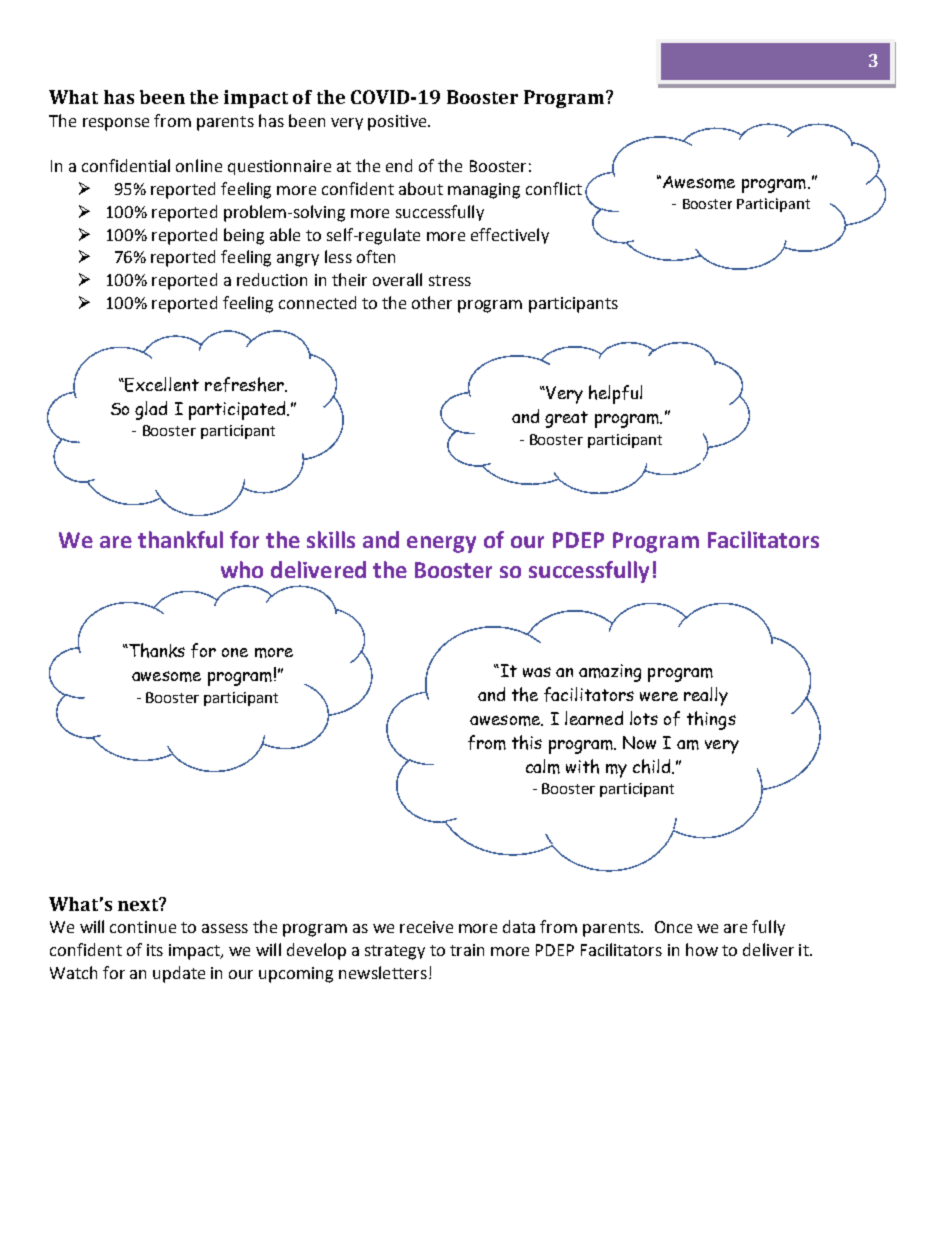  I want to click on strategy, so click(395, 952).
